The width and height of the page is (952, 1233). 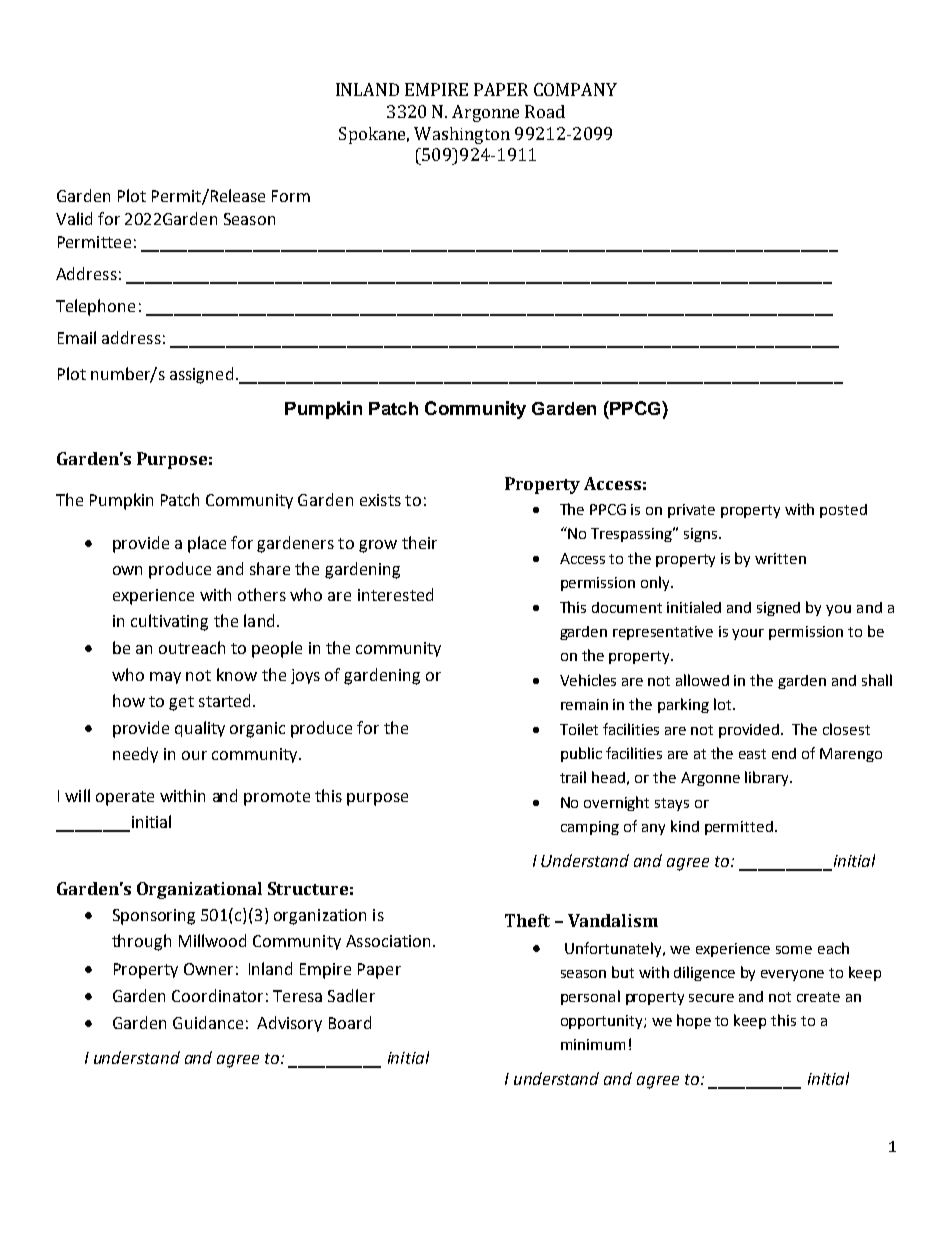 I want to click on COMPANY, so click(x=575, y=89).
